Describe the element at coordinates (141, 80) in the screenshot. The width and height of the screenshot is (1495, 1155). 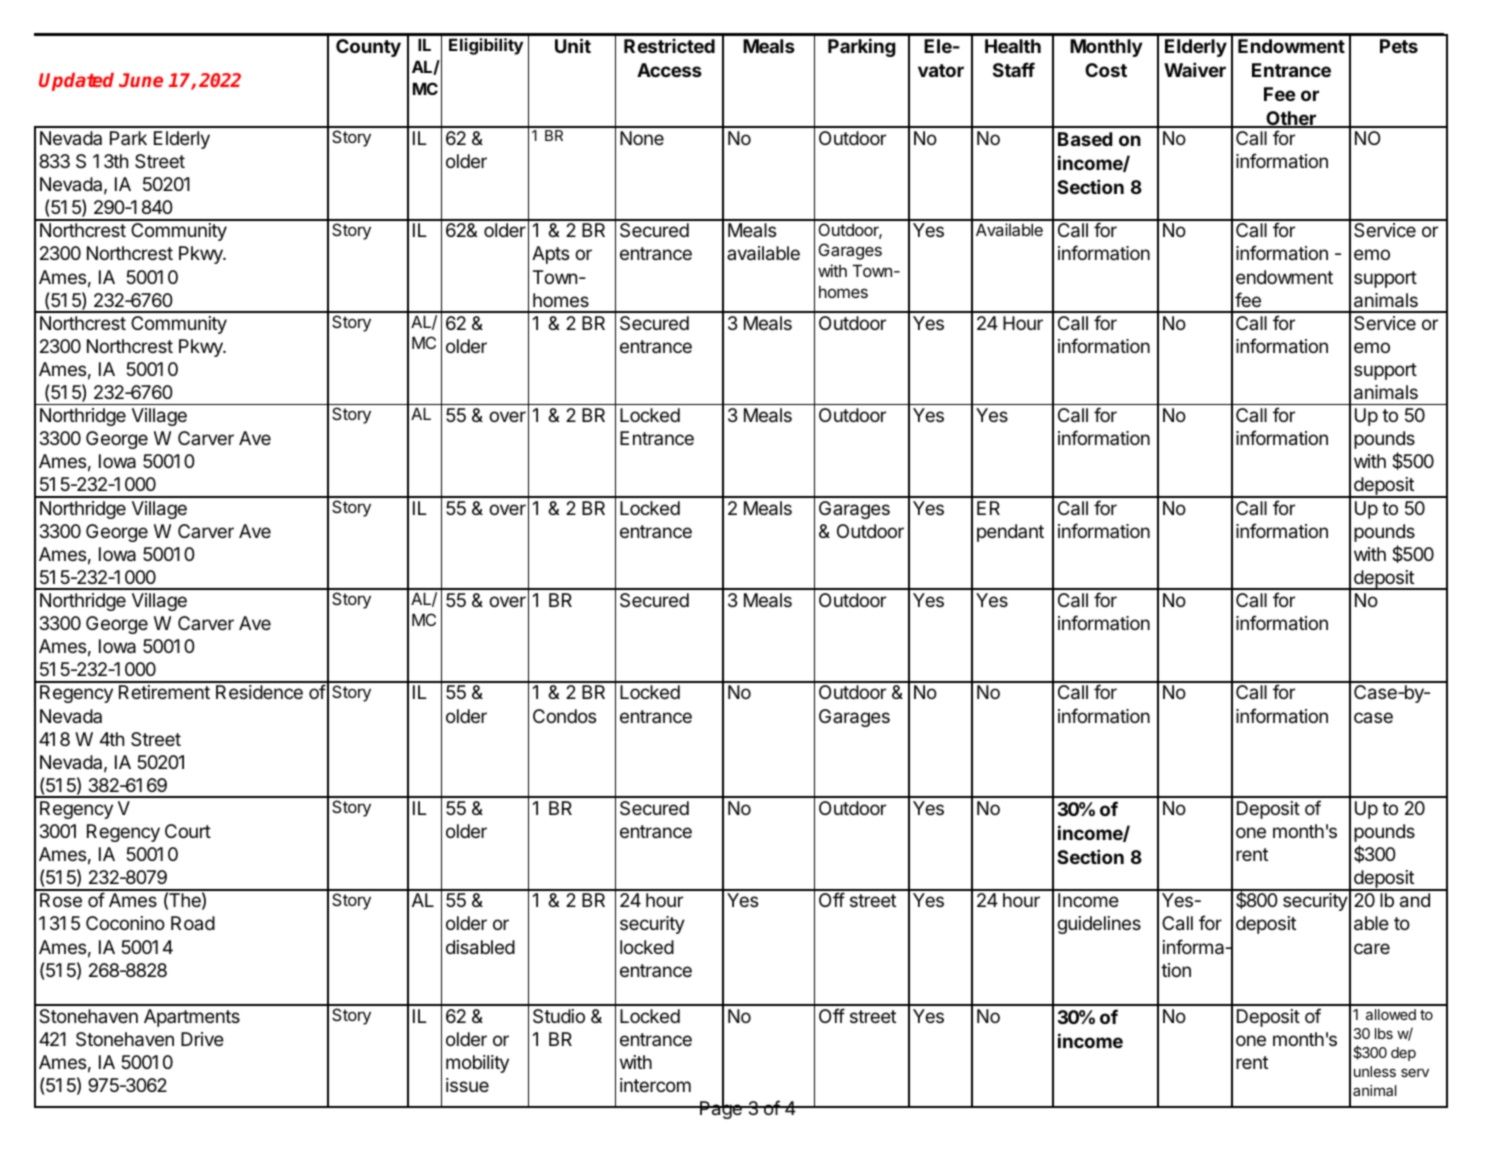
I see `June` at that location.
